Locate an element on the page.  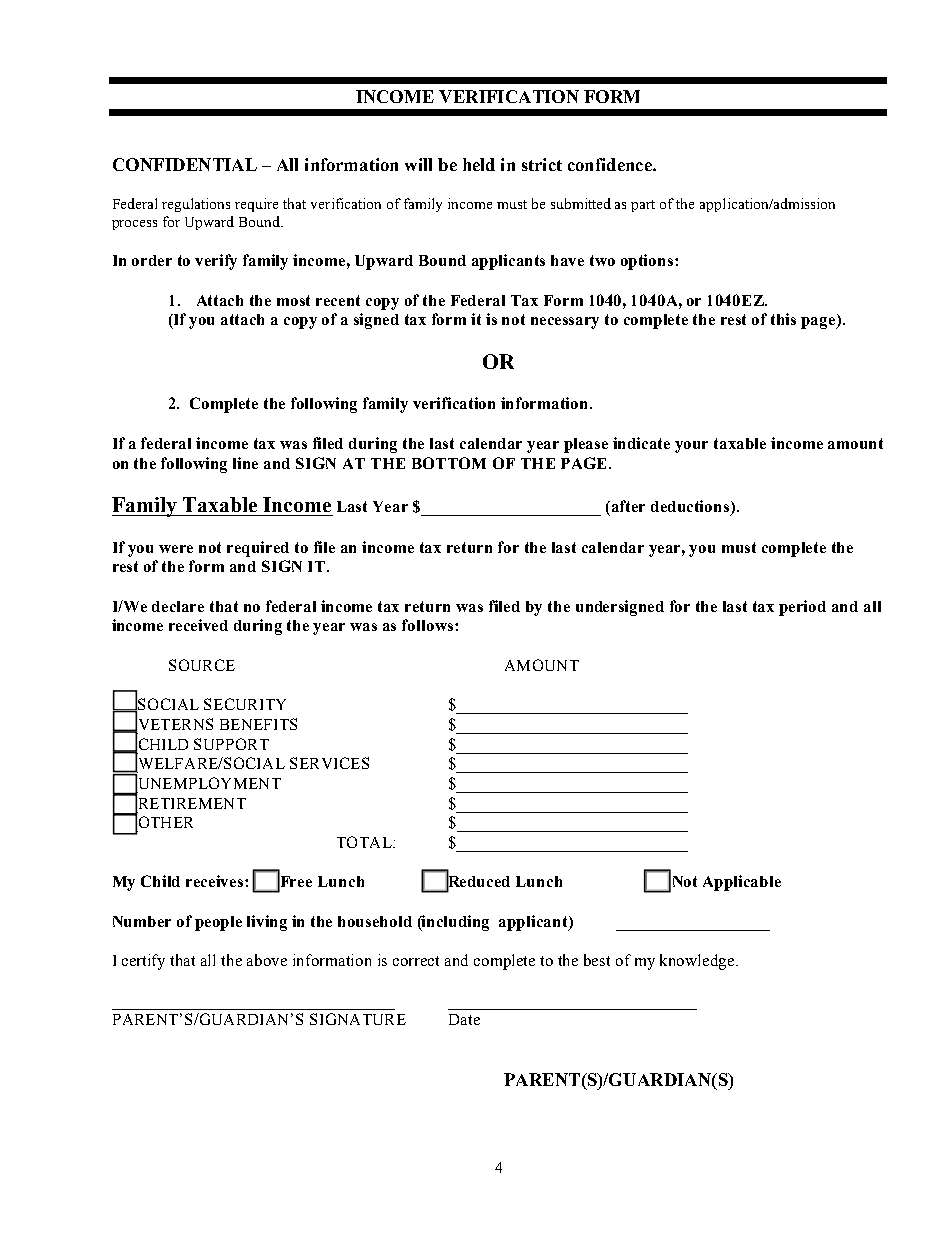
your is located at coordinates (691, 447).
